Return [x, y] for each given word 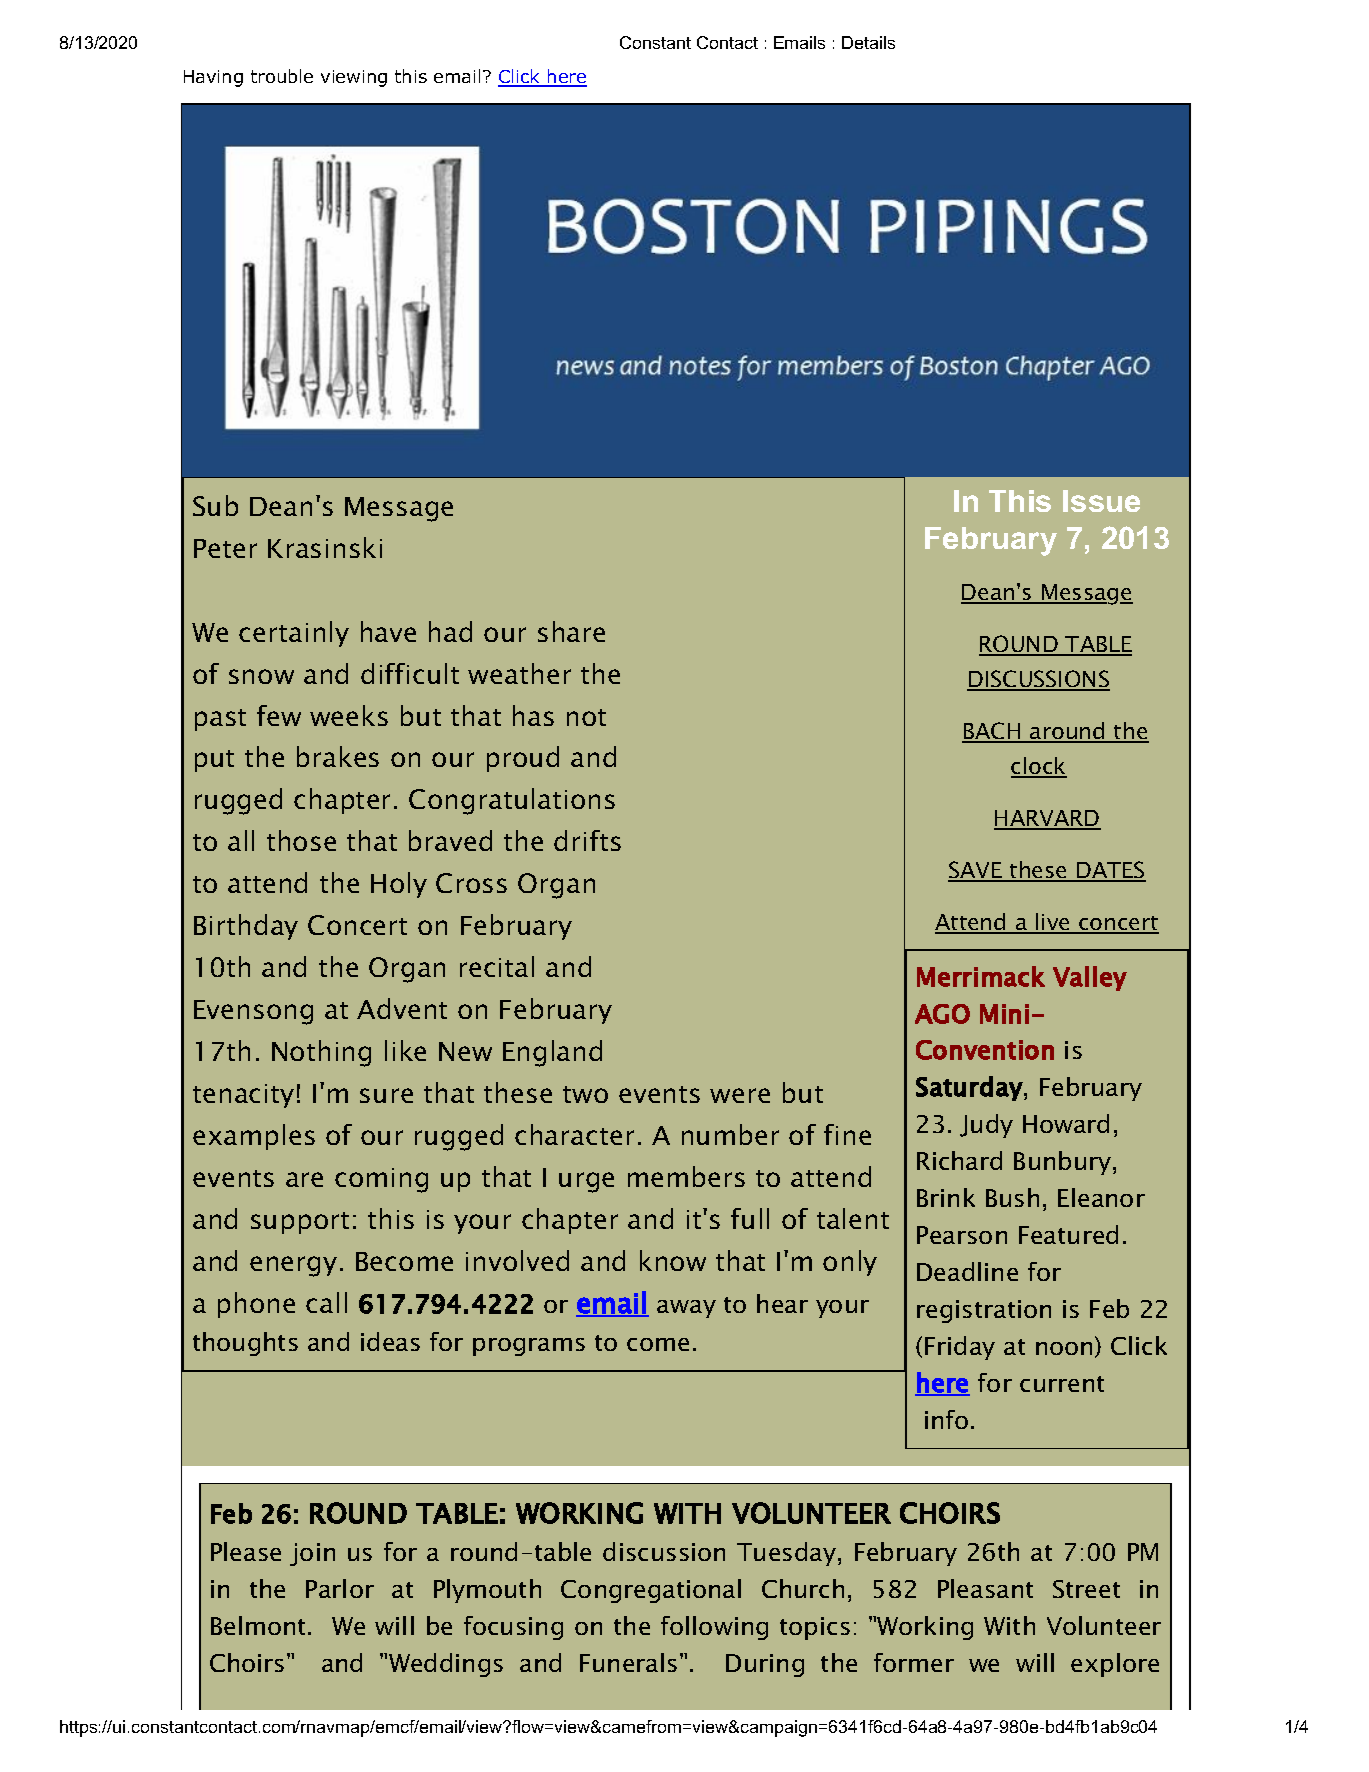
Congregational [651, 1591]
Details [868, 42]
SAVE [976, 871]
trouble [282, 76]
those [301, 840]
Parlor [340, 1588]
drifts [587, 840]
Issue [1101, 501]
